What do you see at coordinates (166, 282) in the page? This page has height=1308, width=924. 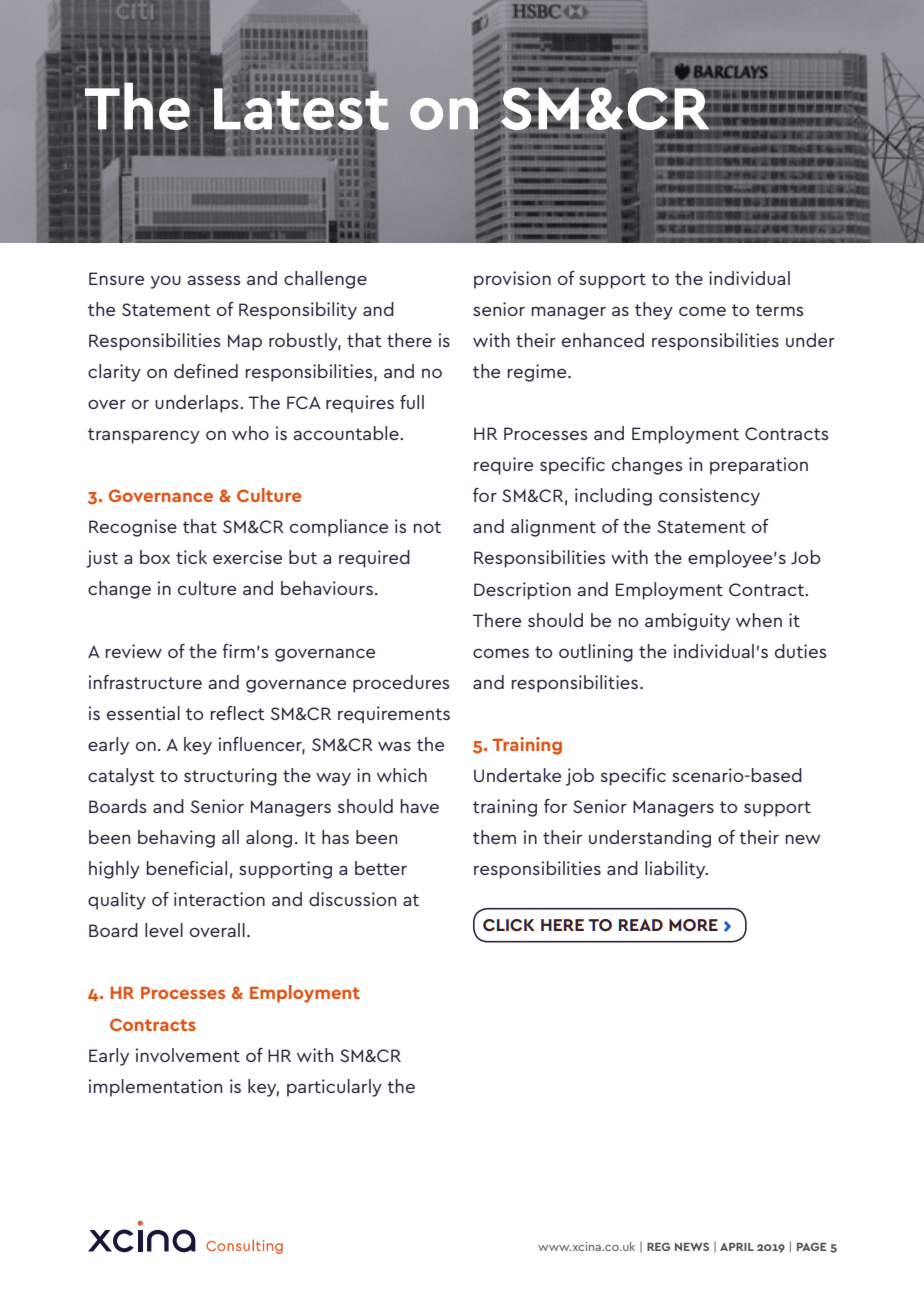 I see `you` at bounding box center [166, 282].
